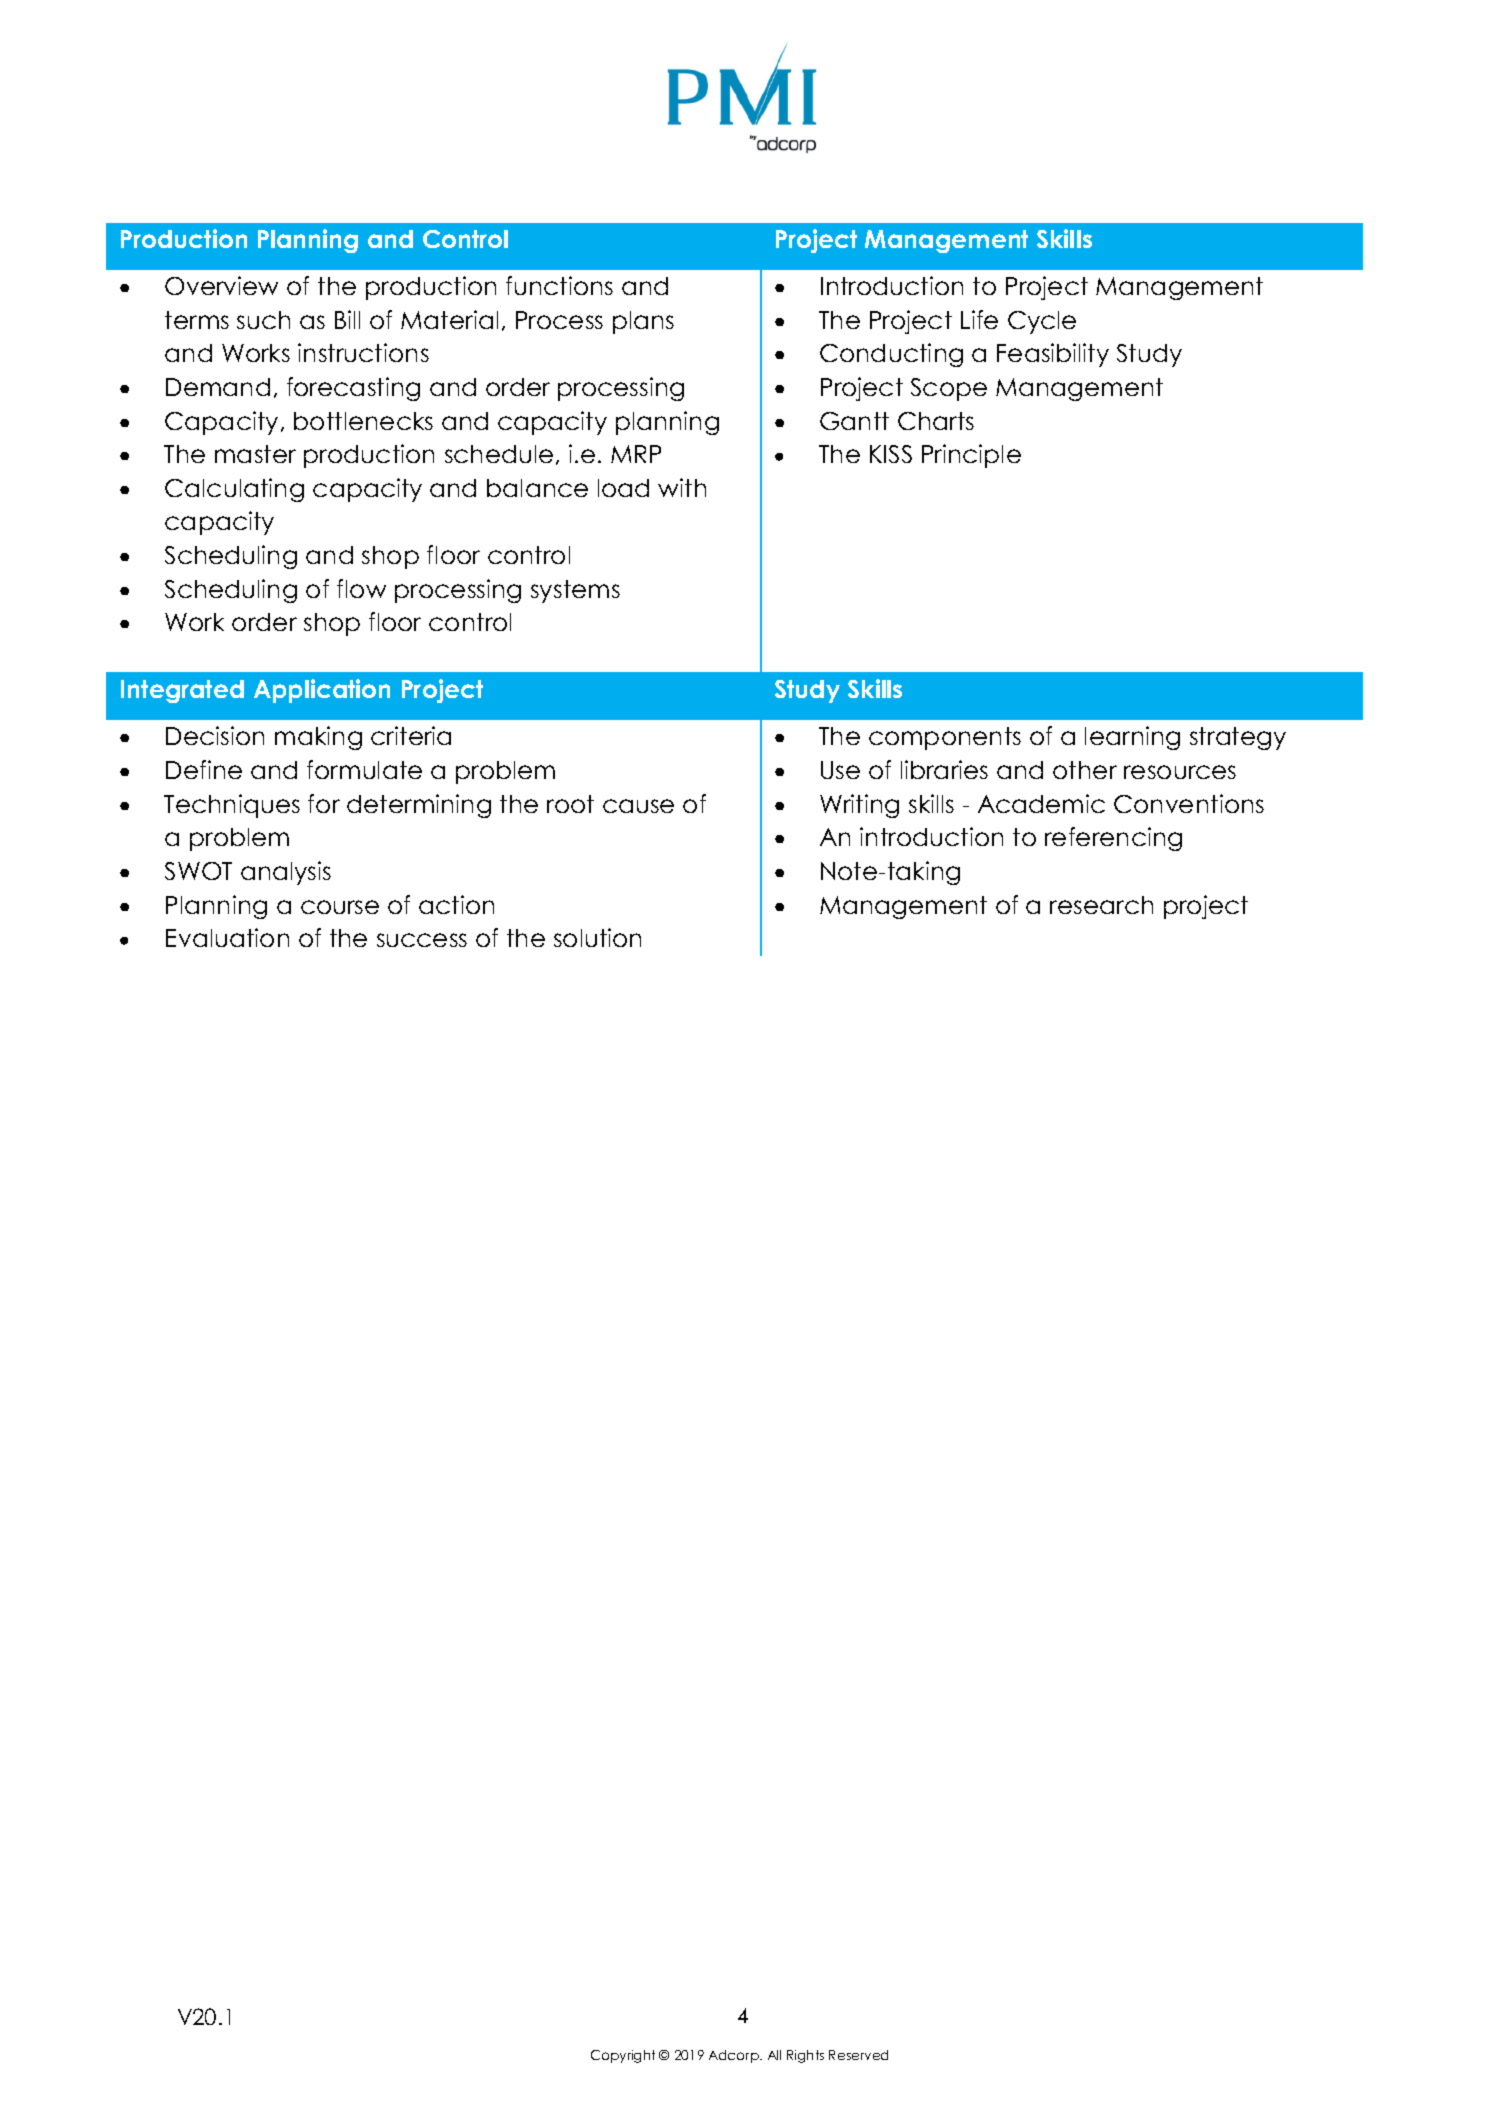 Image resolution: width=1486 pixels, height=2101 pixels. What do you see at coordinates (1053, 355) in the screenshot?
I see `Feasibility` at bounding box center [1053, 355].
